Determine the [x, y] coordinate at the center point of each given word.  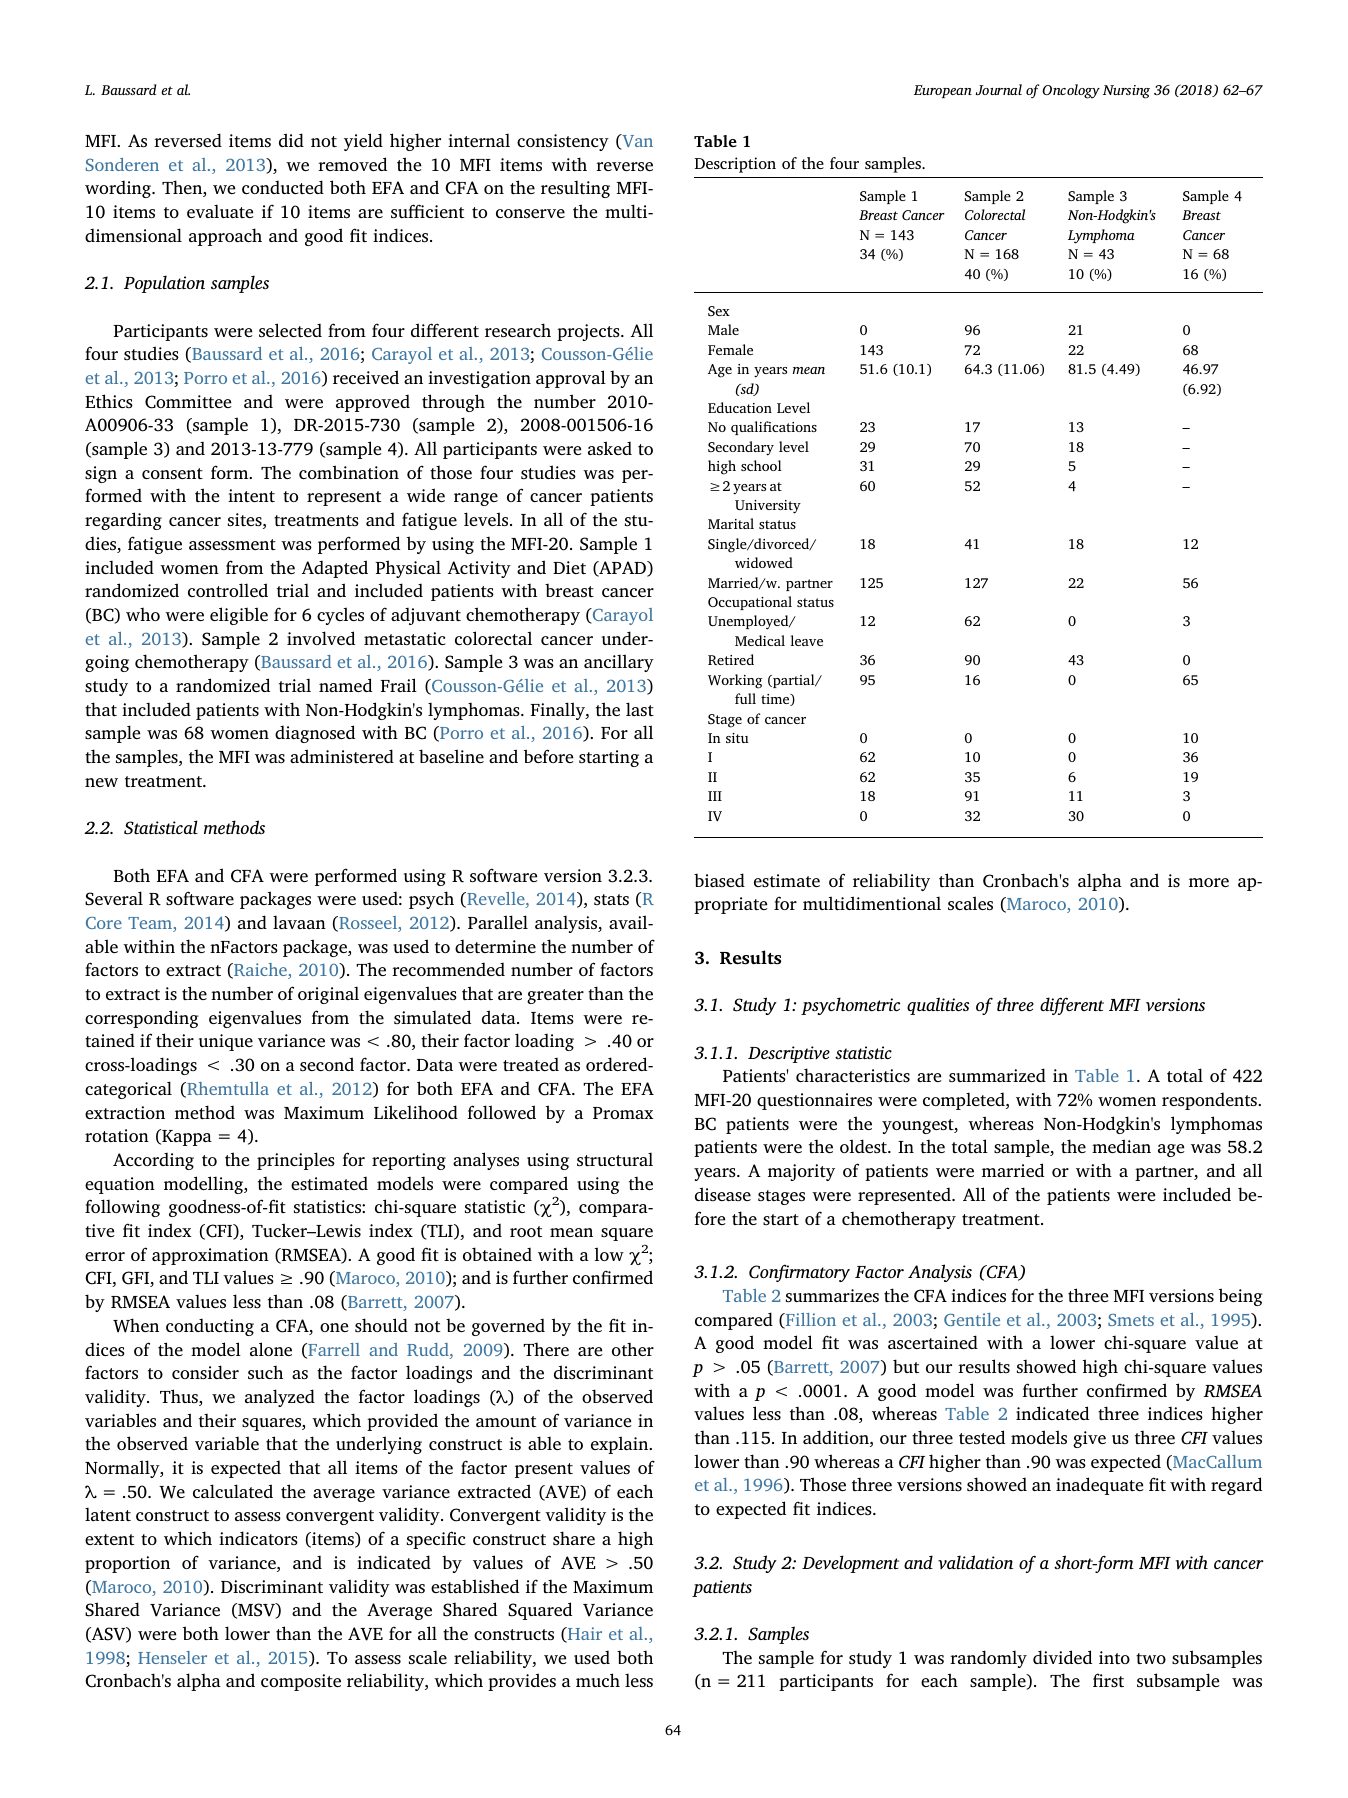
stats [611, 899]
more [1209, 882]
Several [114, 898]
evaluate [220, 211]
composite [301, 1682]
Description [735, 165]
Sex [719, 311]
